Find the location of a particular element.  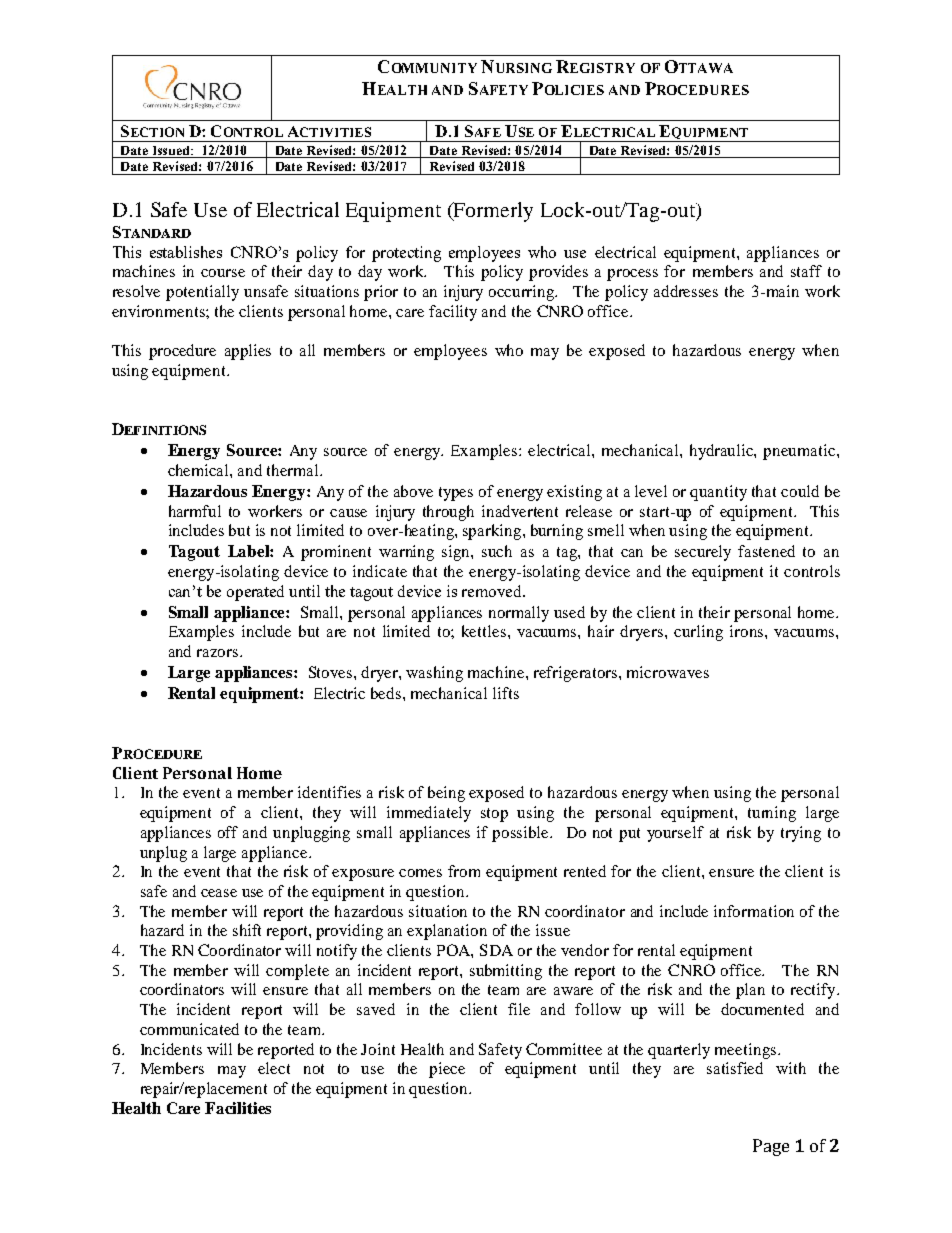

cease is located at coordinates (219, 893).
